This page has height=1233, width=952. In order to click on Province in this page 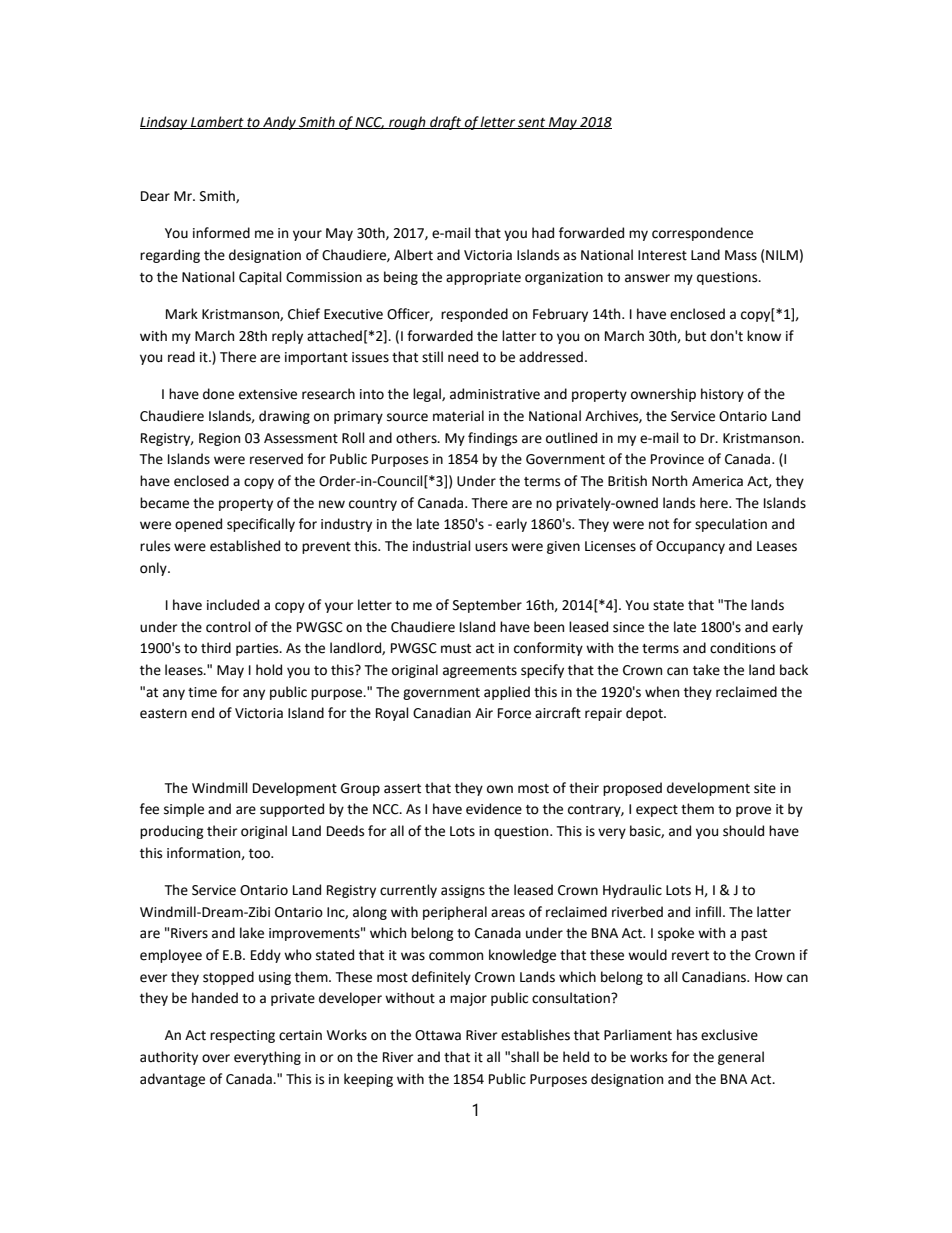, I will do `click(677, 459)`.
